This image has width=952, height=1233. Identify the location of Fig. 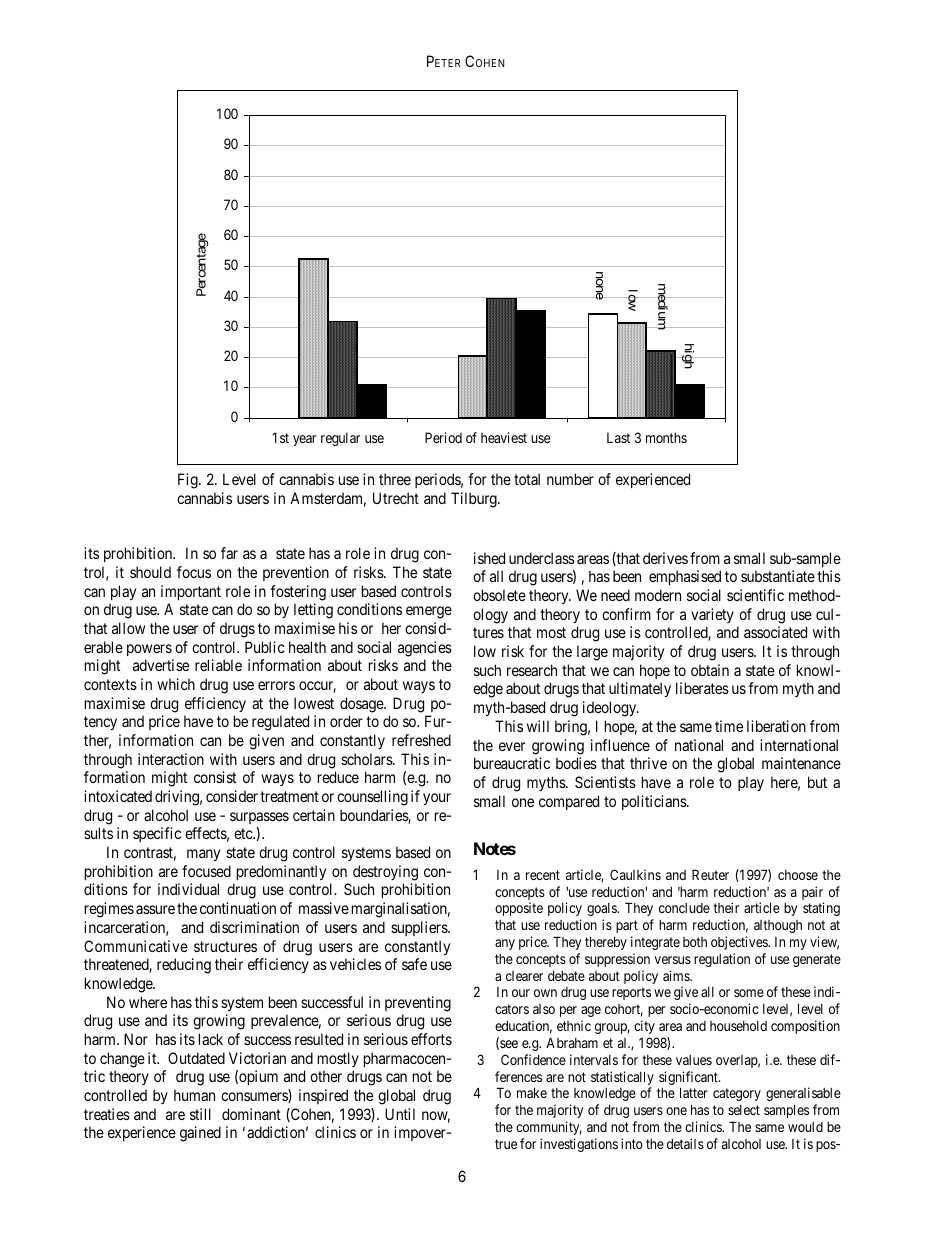
(189, 481).
